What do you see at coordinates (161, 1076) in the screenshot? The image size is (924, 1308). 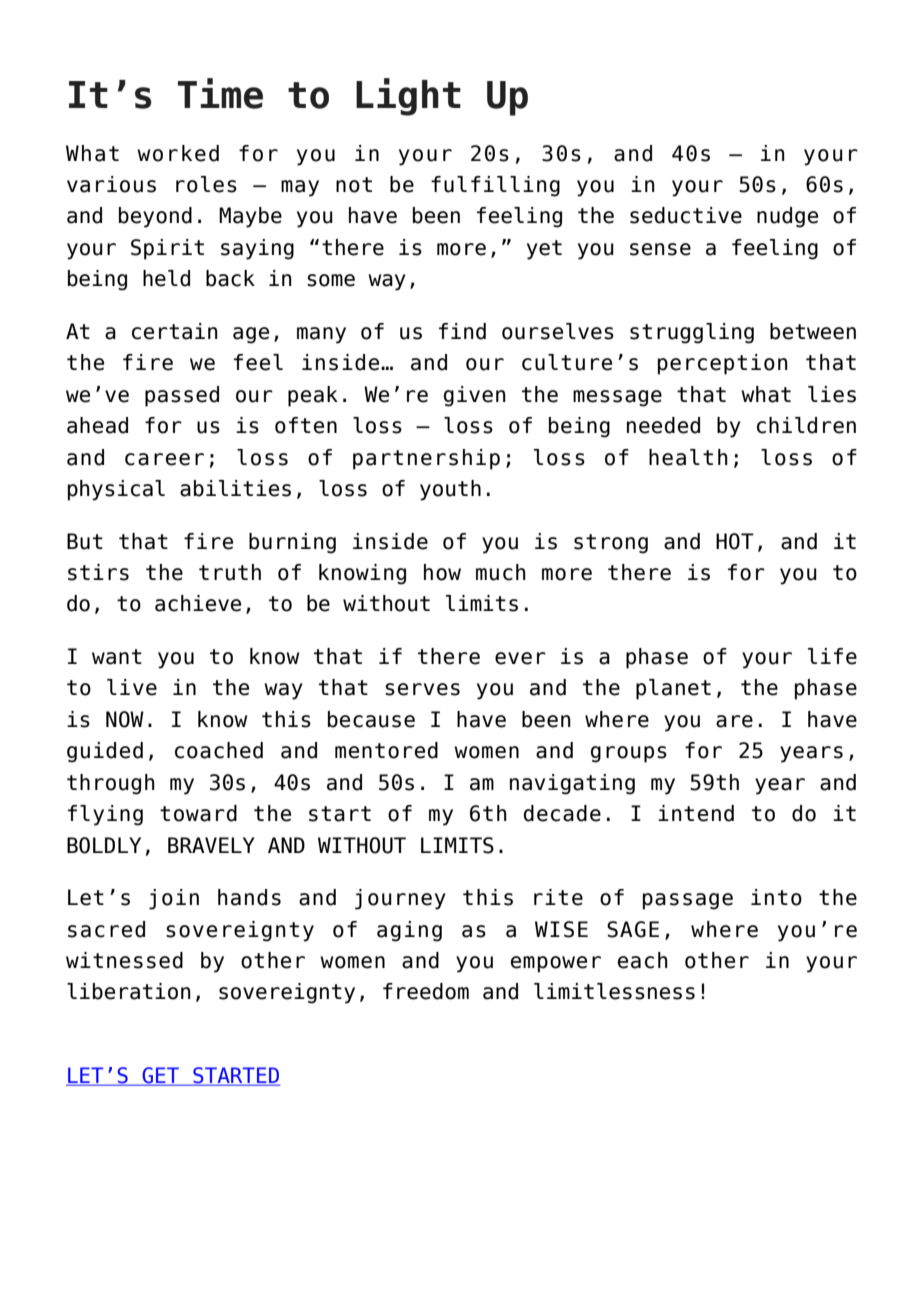 I see `GET` at bounding box center [161, 1076].
